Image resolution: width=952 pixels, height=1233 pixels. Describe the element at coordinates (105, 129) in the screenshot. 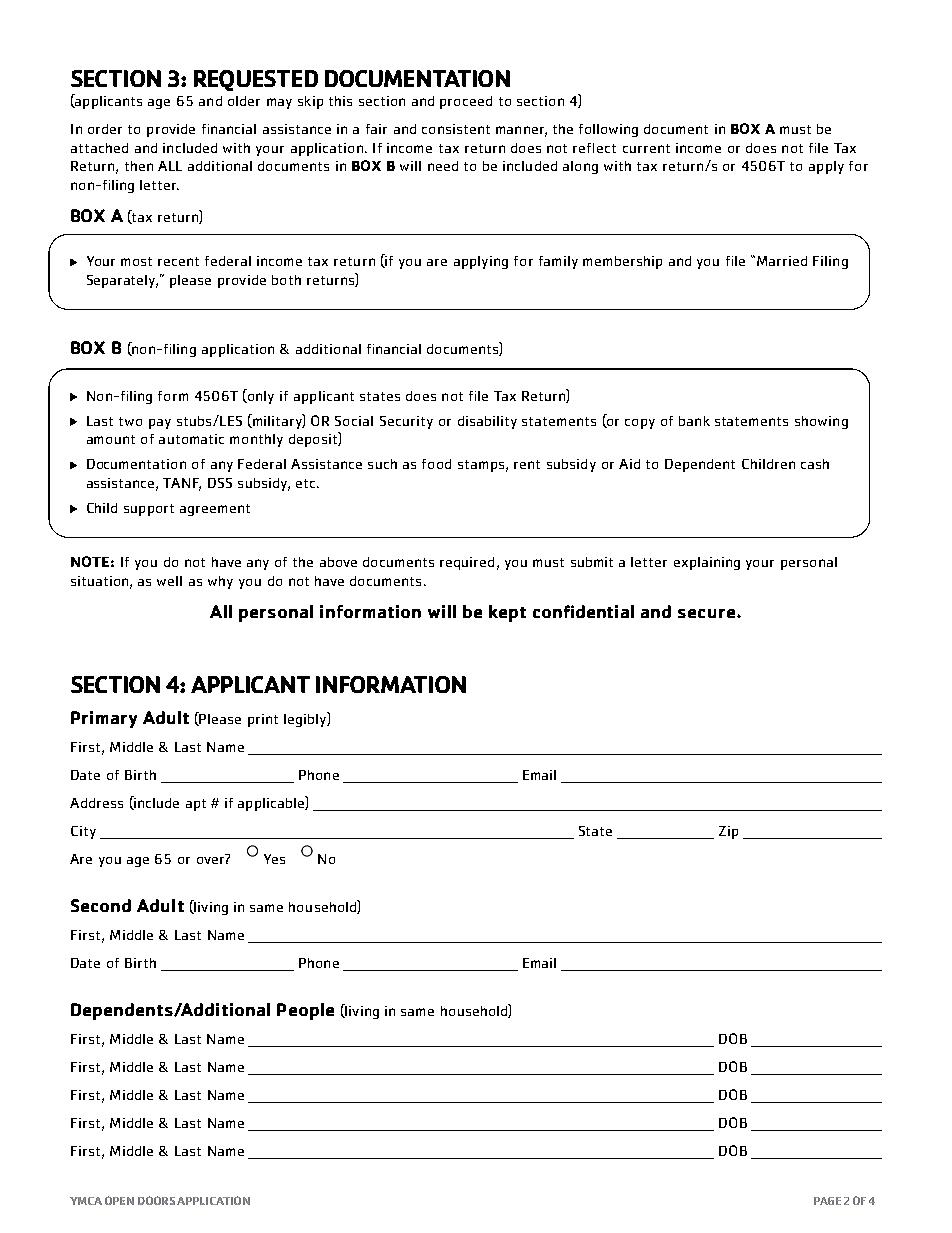

I see `order` at that location.
